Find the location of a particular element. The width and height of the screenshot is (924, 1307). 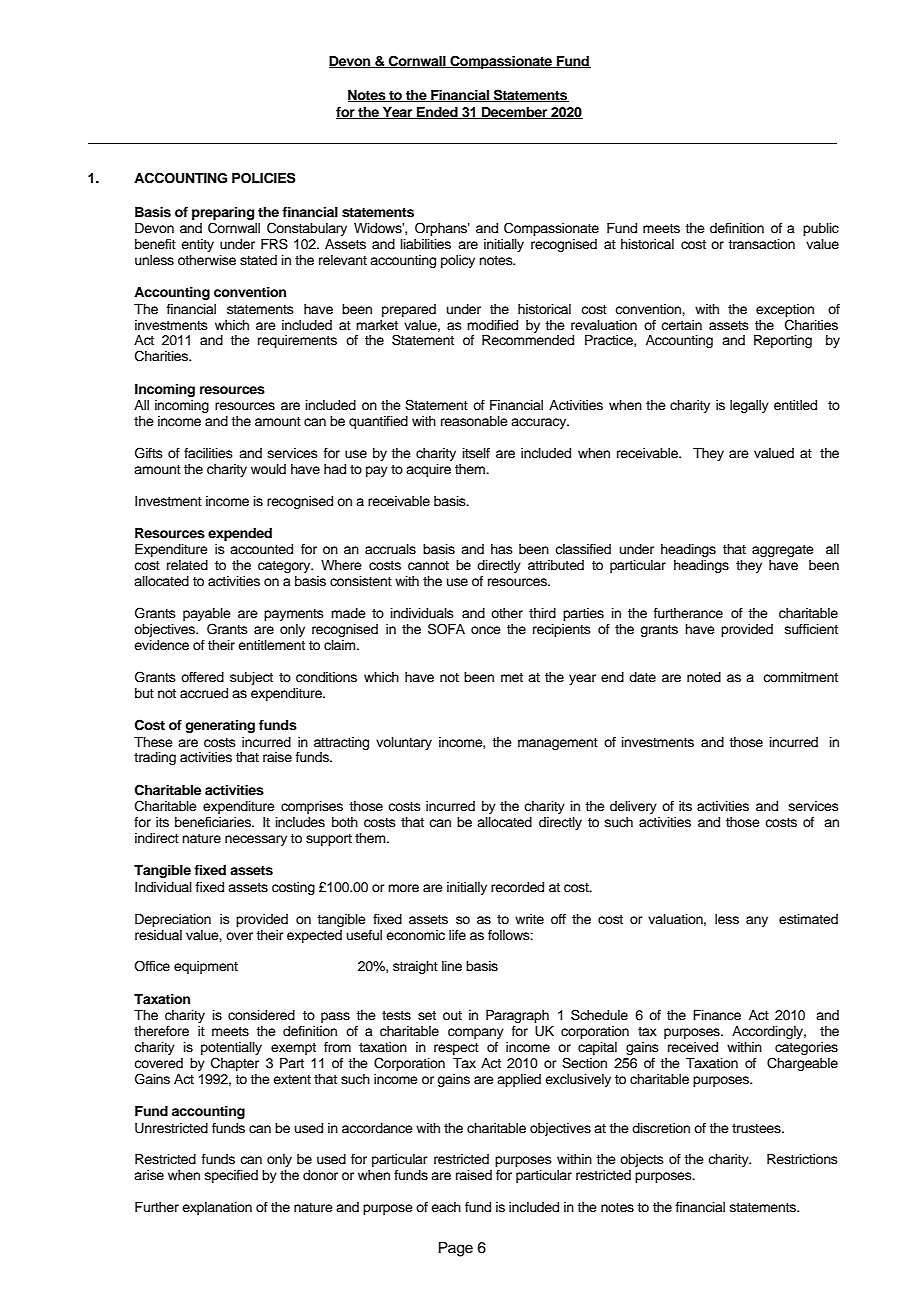

met is located at coordinates (512, 677).
